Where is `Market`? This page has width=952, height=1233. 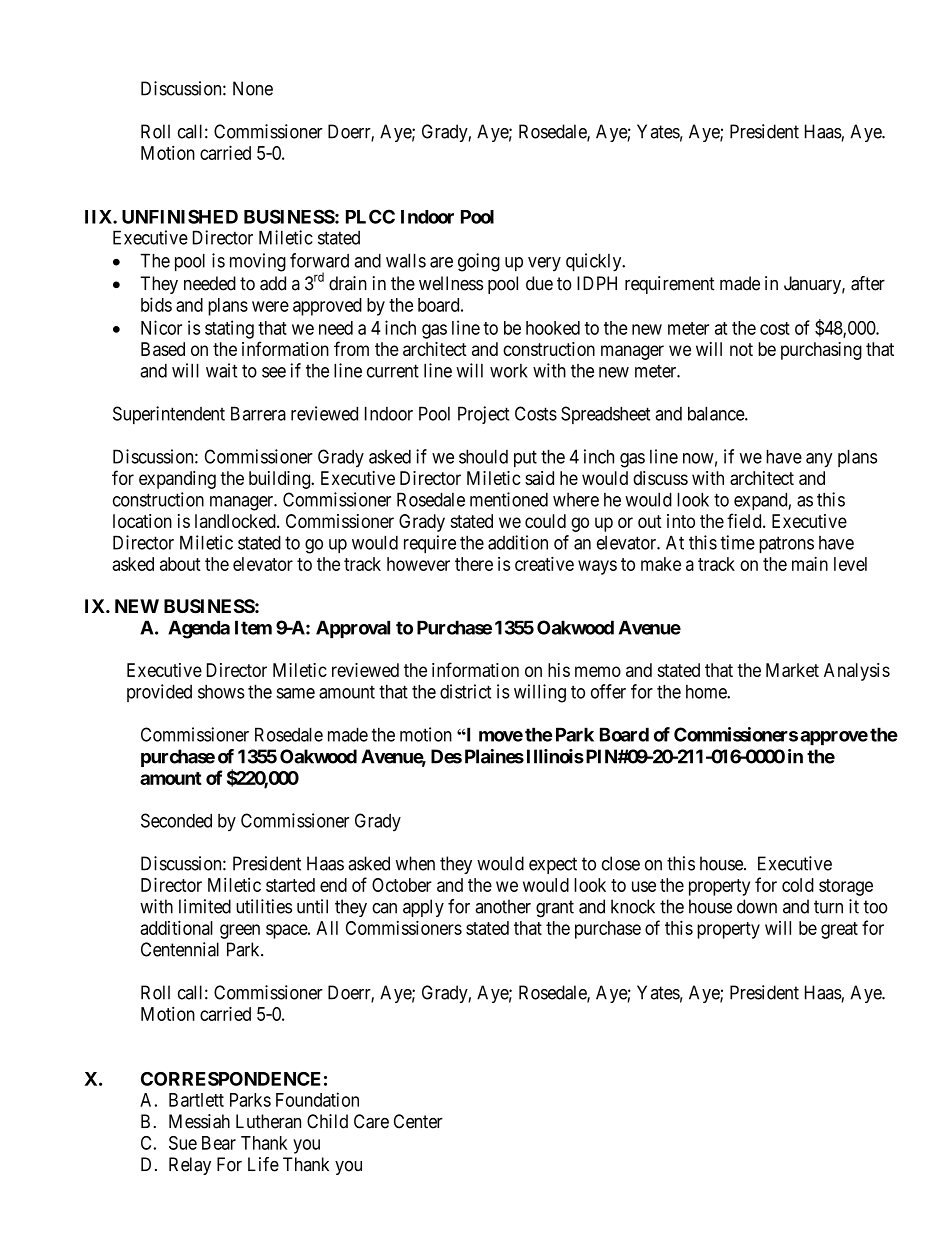 Market is located at coordinates (792, 670).
